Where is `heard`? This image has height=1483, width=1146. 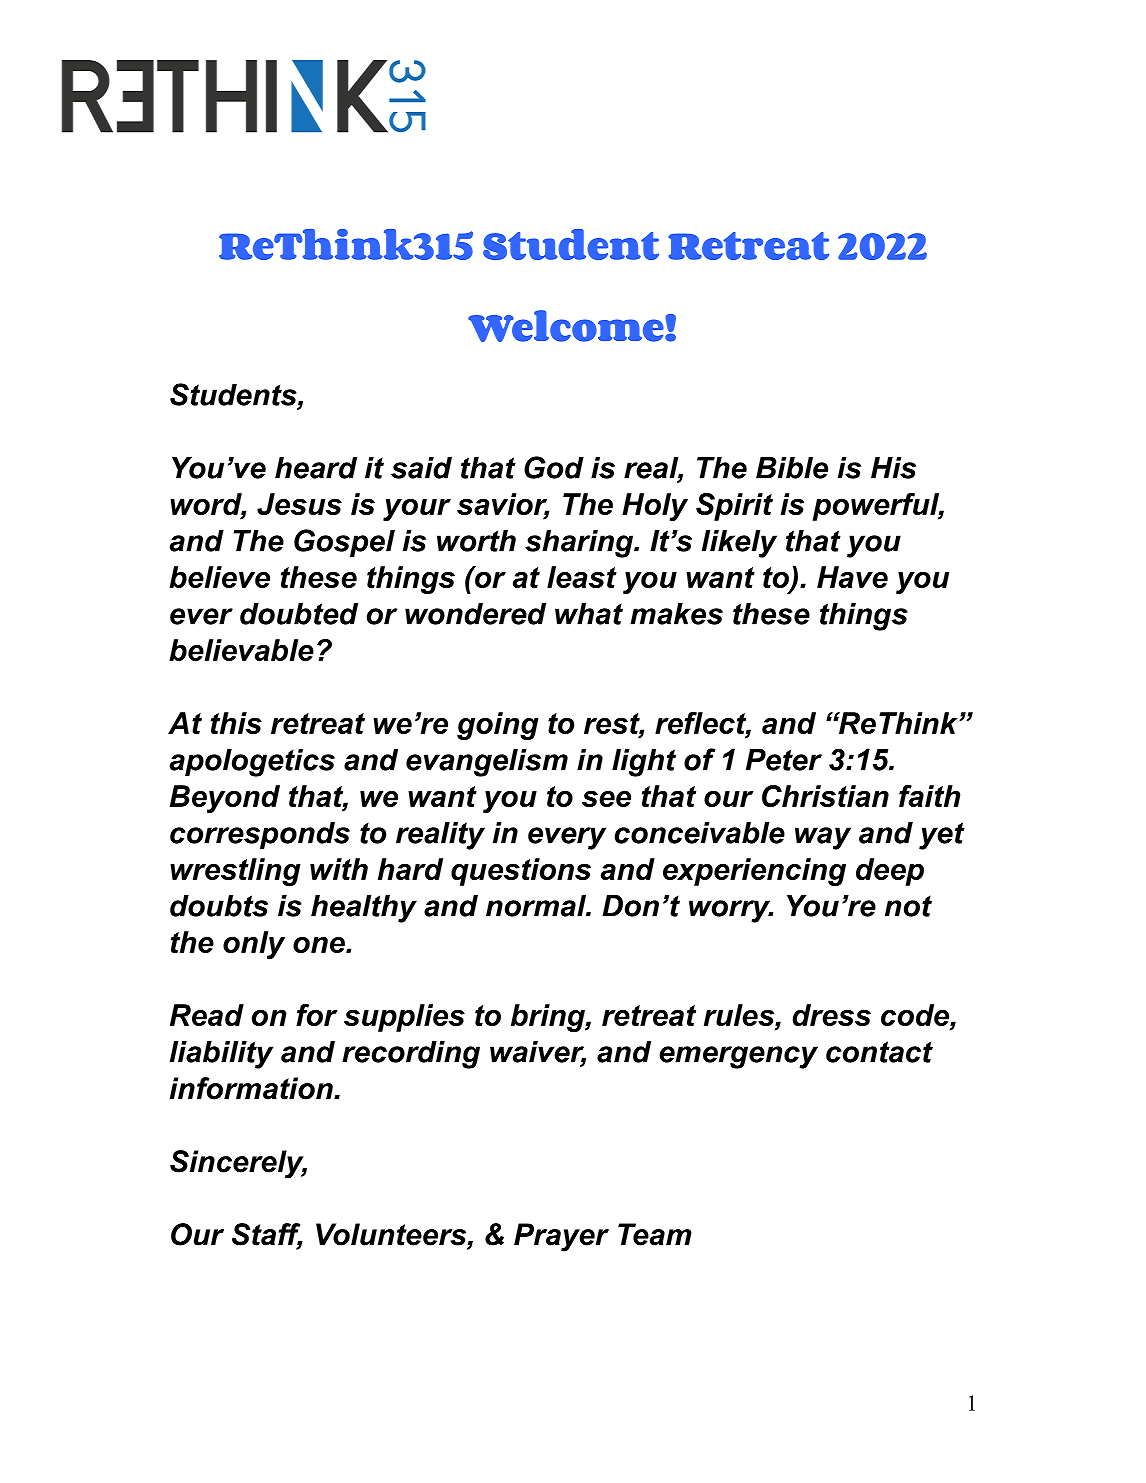 heard is located at coordinates (316, 468).
